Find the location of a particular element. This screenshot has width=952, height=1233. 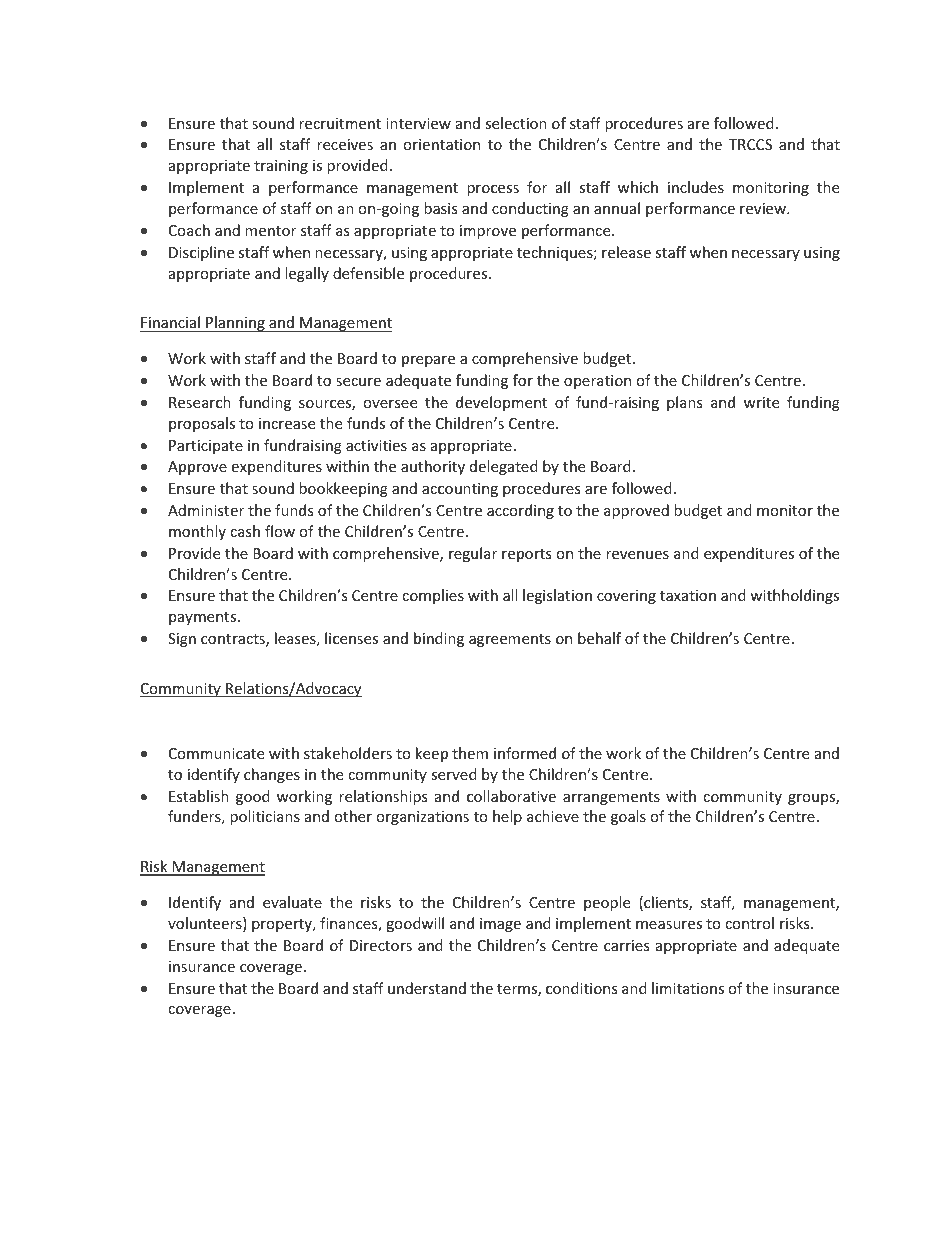

taxation is located at coordinates (688, 595).
